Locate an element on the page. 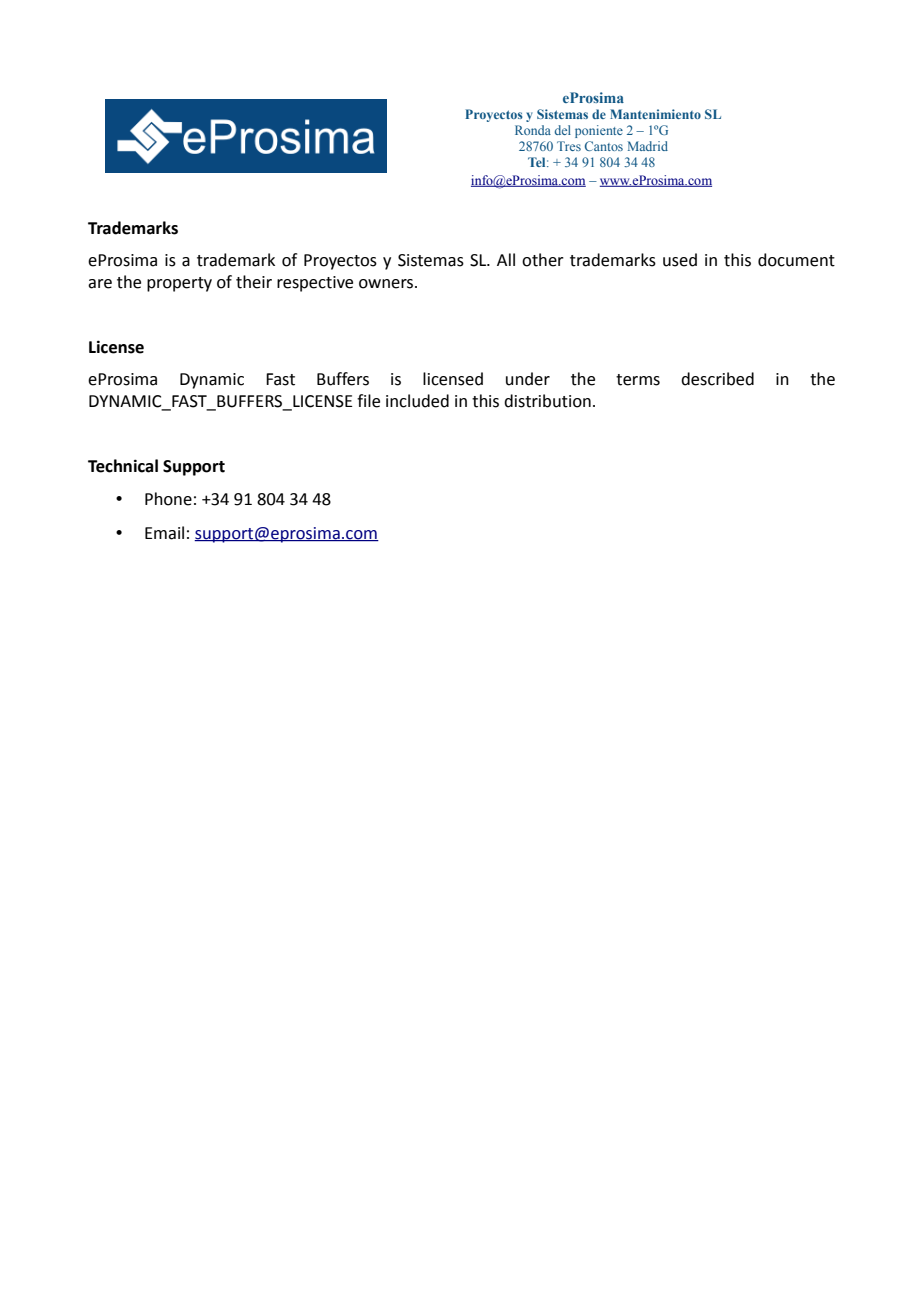 The height and width of the image is (1308, 924). document is located at coordinates (796, 260).
